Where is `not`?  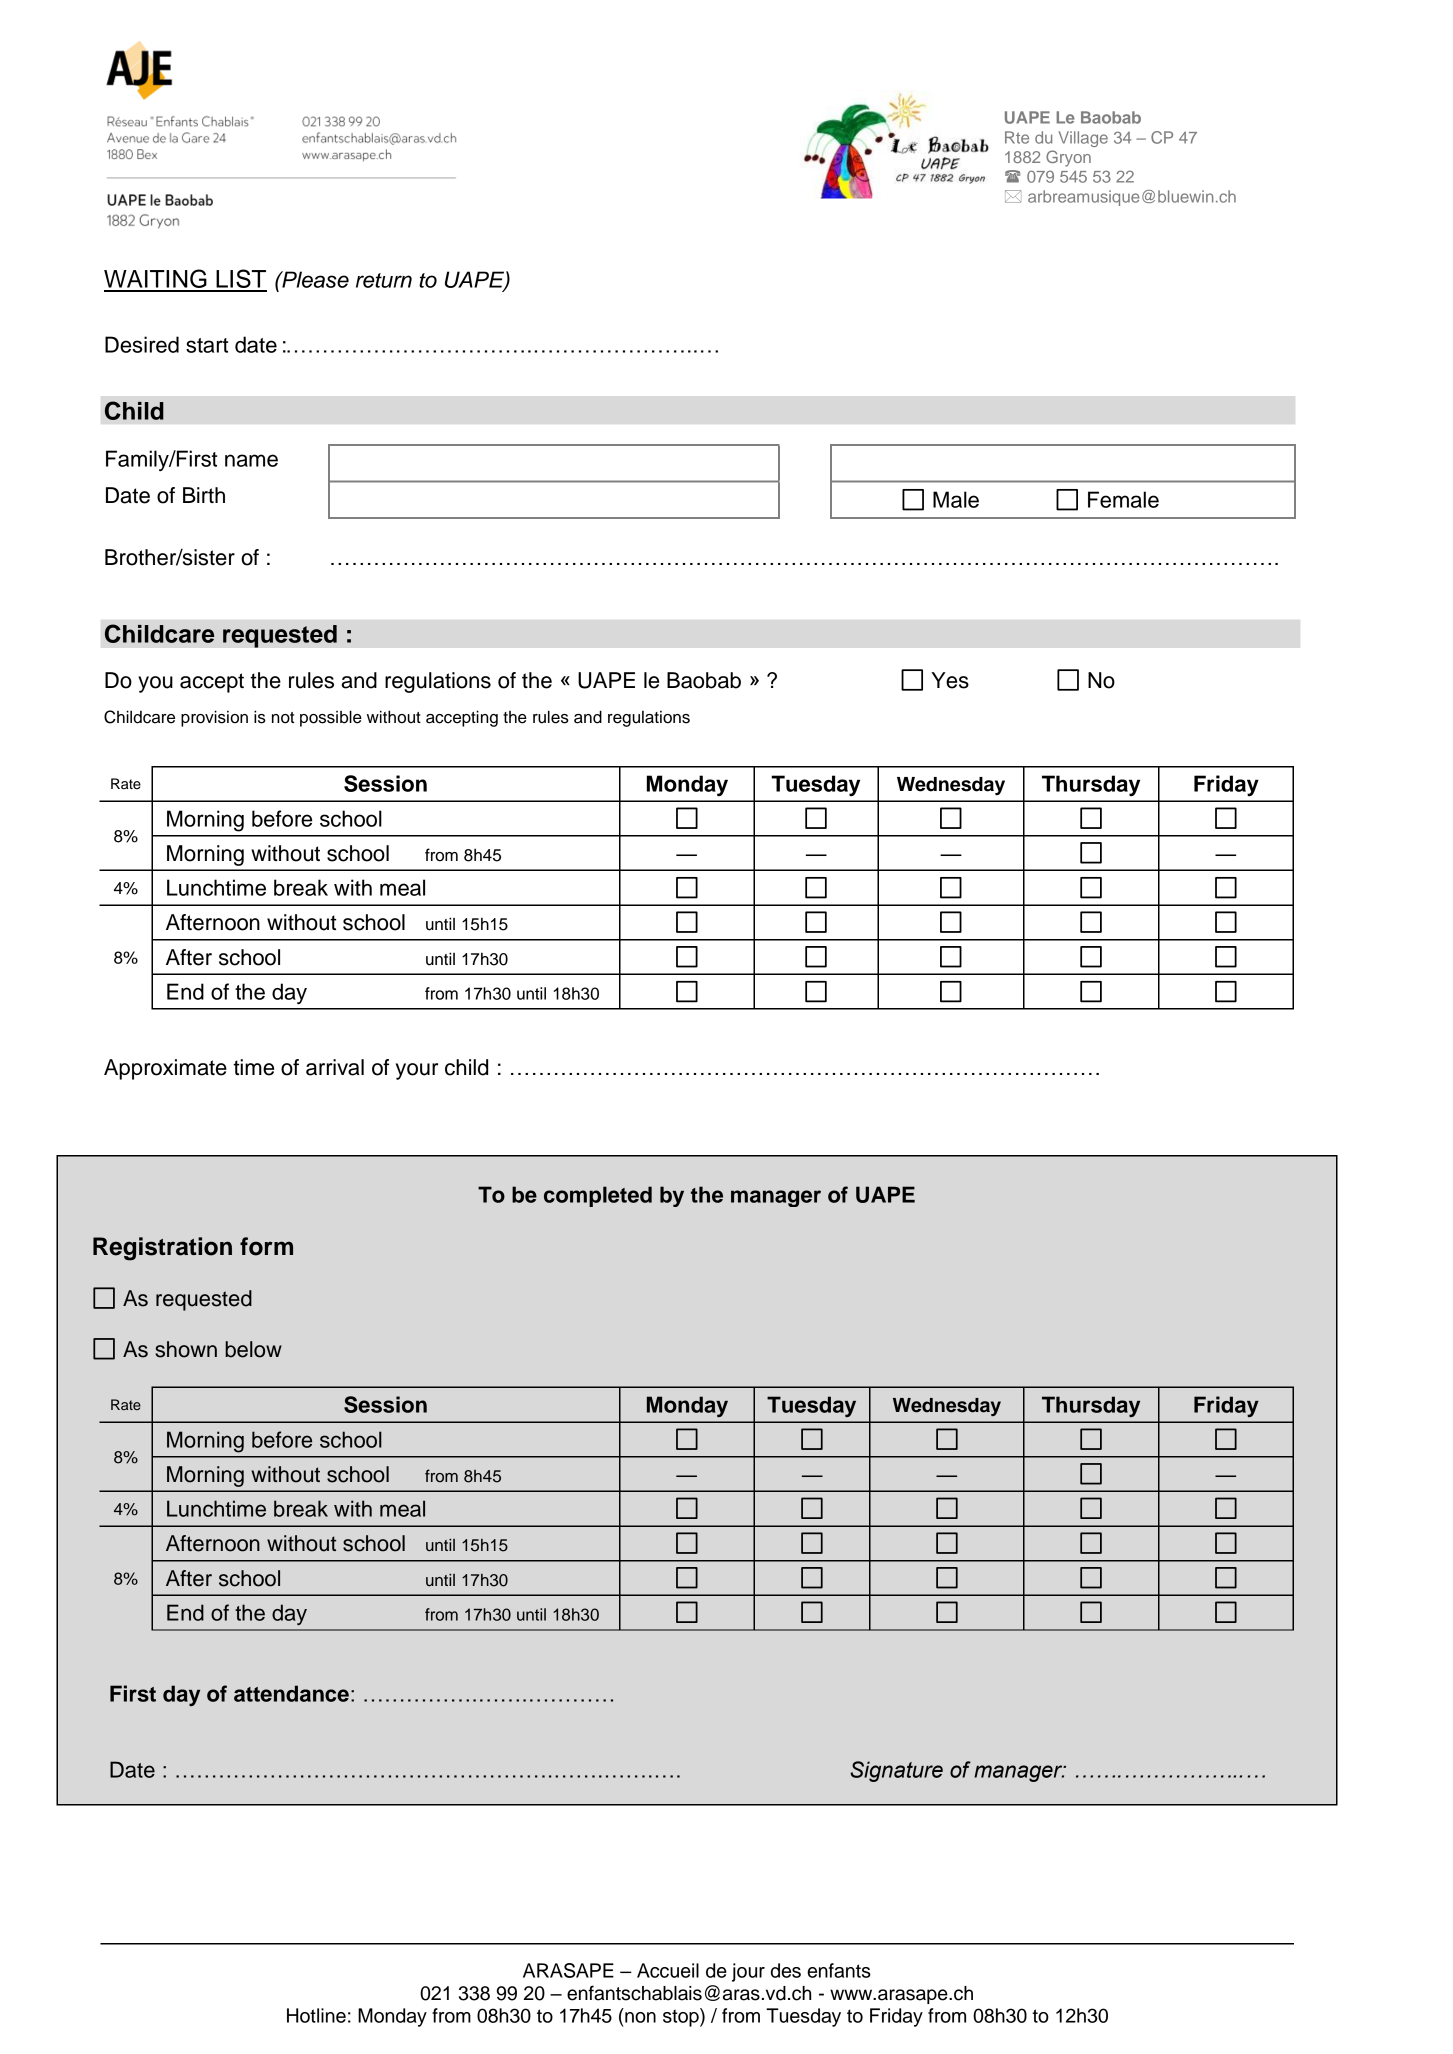 not is located at coordinates (283, 718).
